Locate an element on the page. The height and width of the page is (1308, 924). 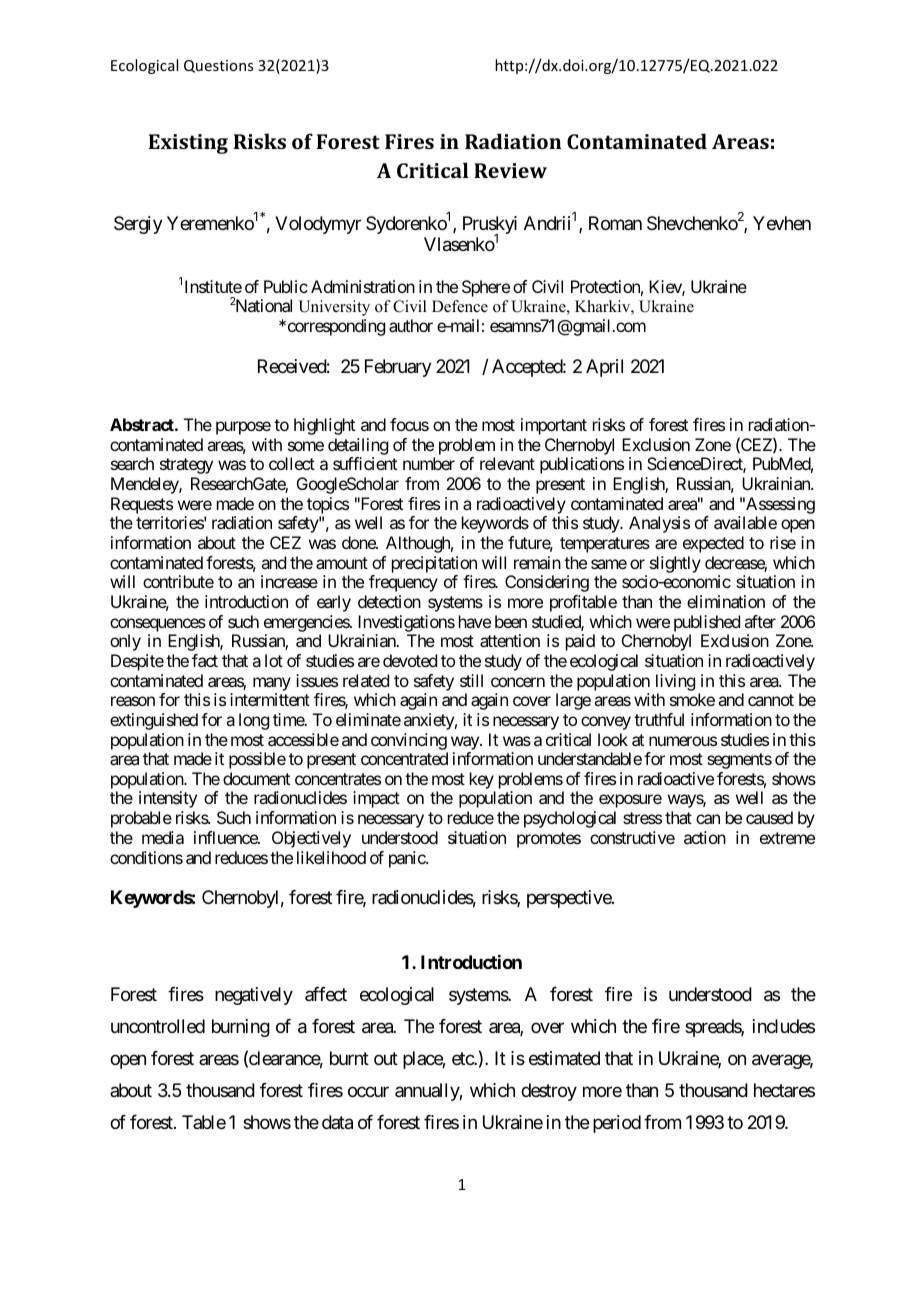
University is located at coordinates (334, 308).
